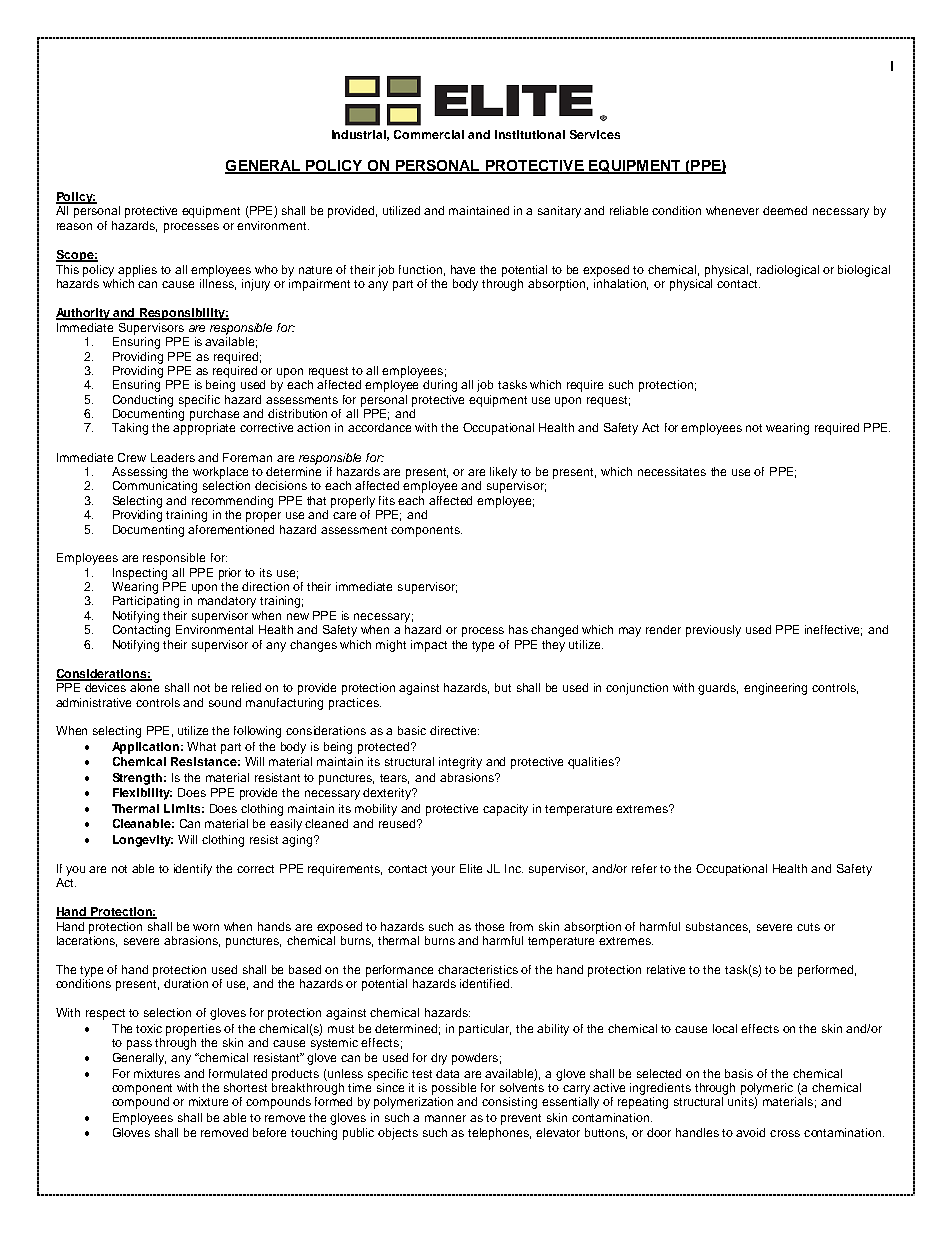 The height and width of the screenshot is (1233, 952). I want to click on during, so click(440, 386).
